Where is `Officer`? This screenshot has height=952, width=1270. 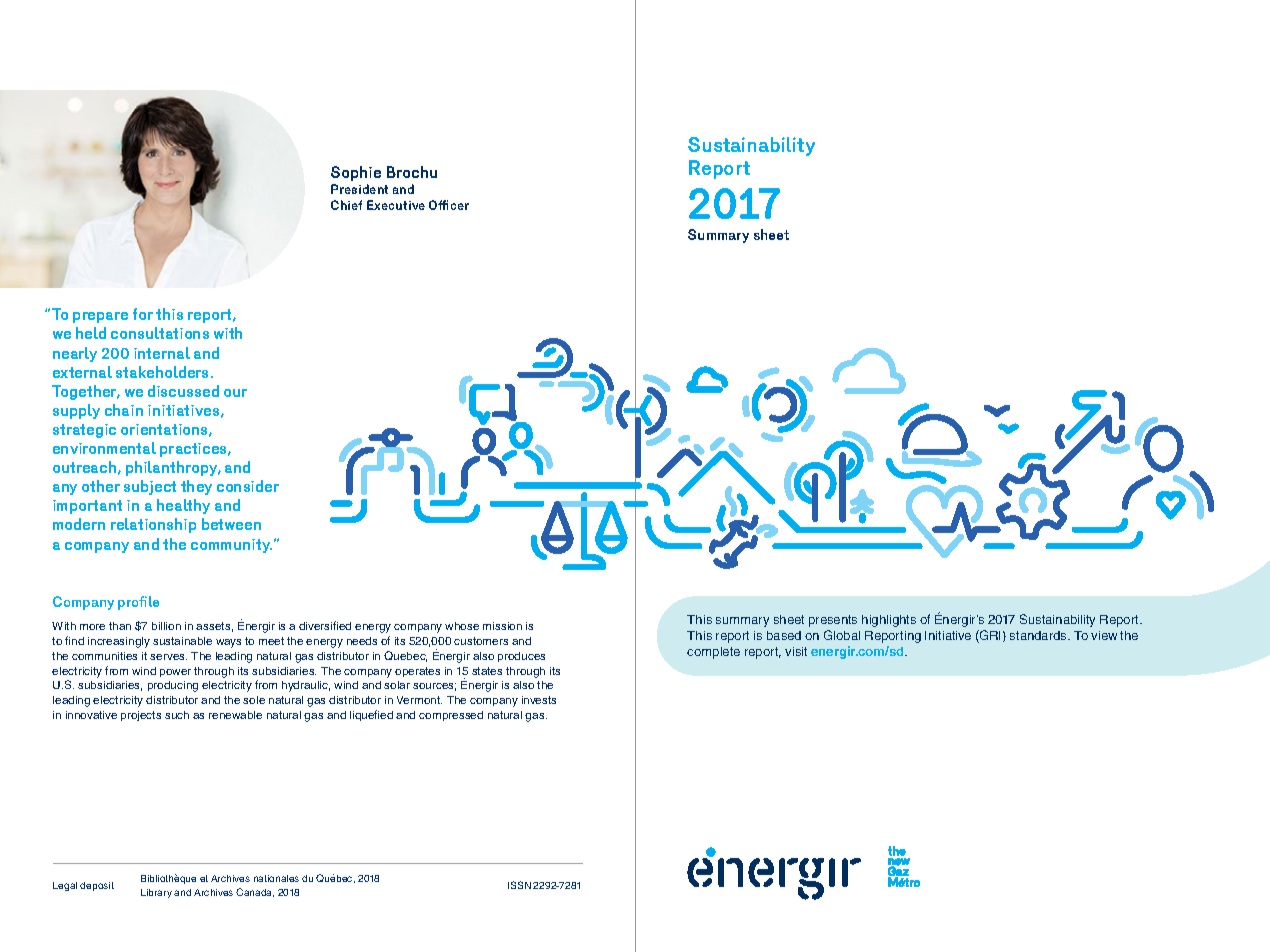 Officer is located at coordinates (449, 205).
